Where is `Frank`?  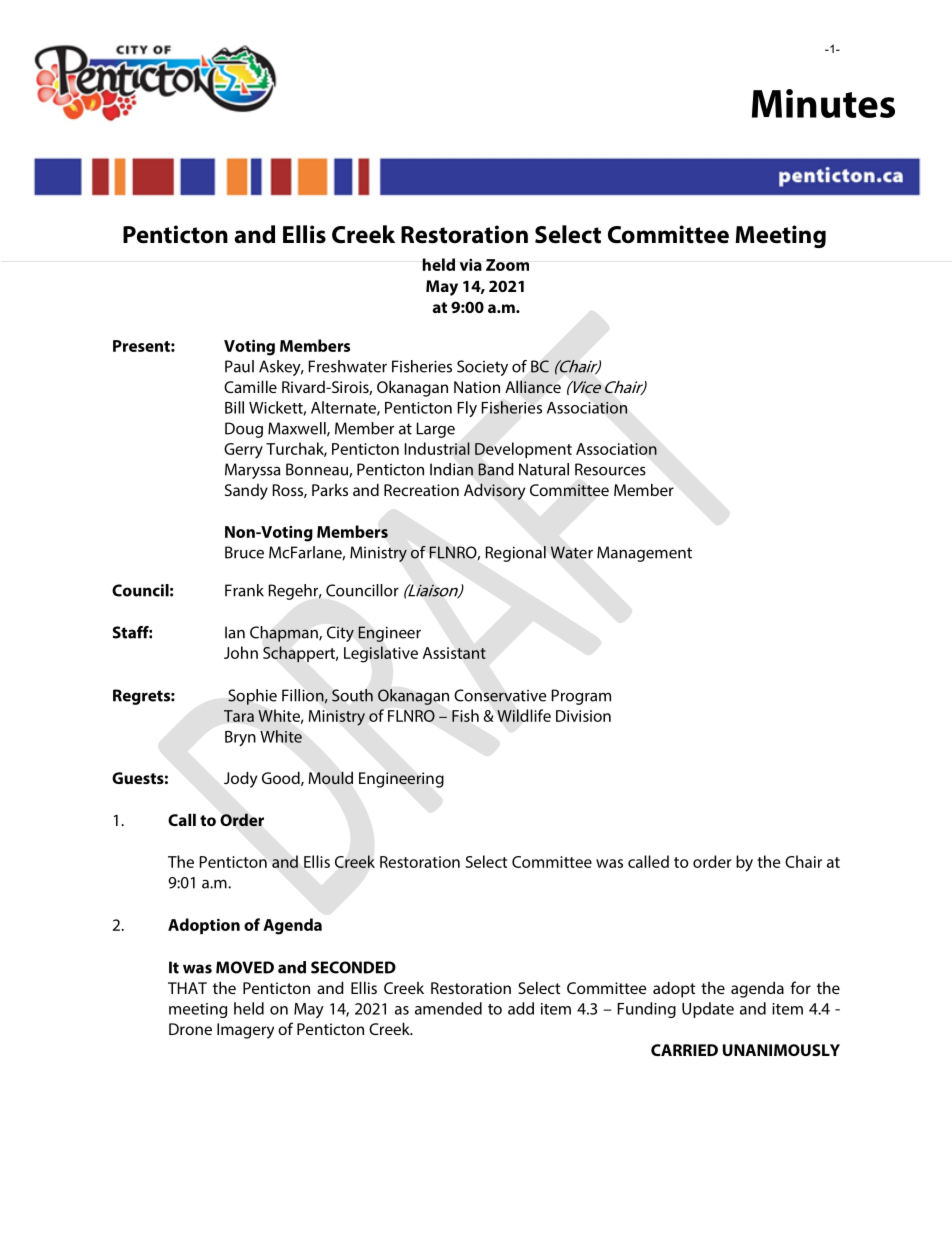 Frank is located at coordinates (244, 590).
